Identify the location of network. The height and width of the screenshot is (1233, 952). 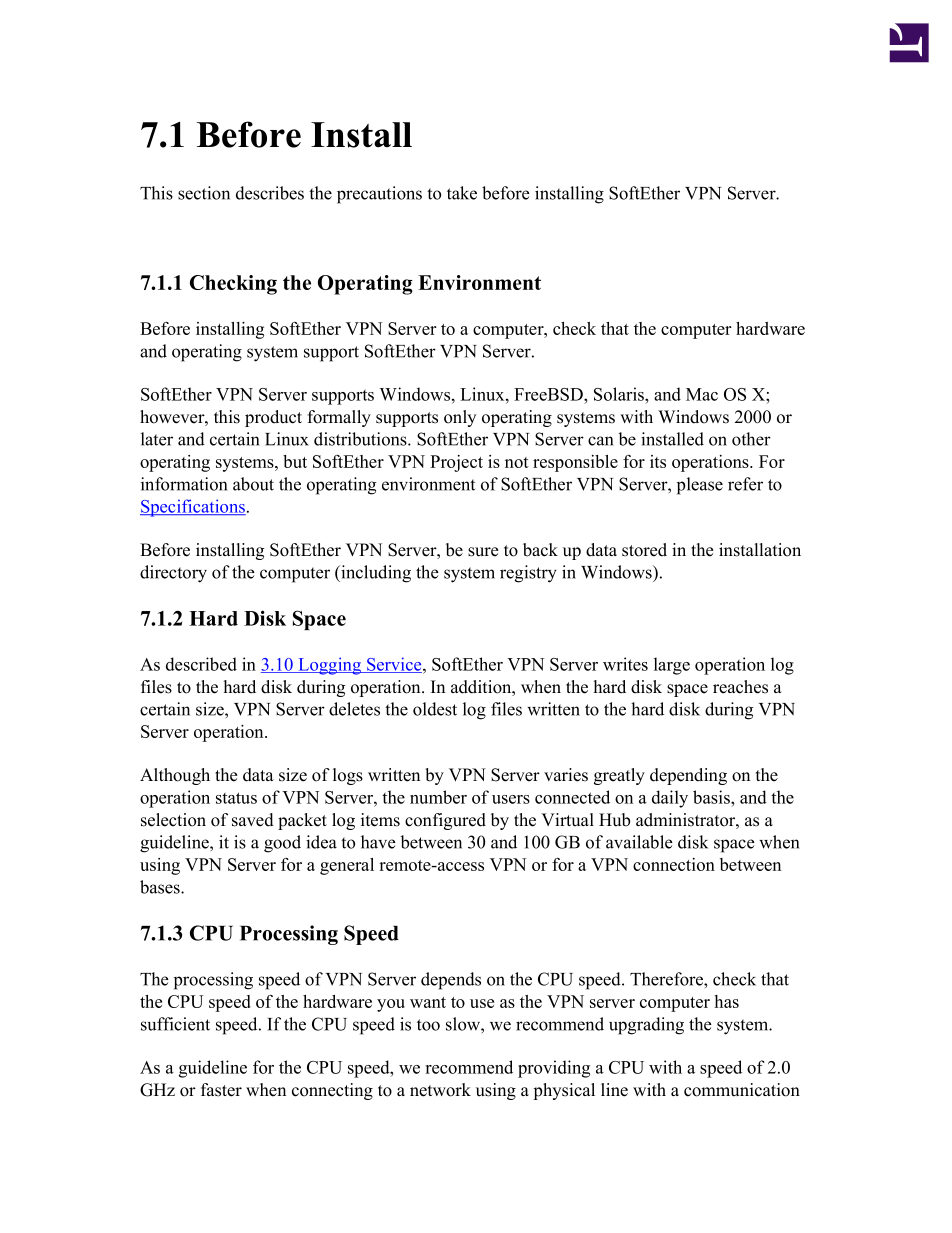
(440, 1090).
